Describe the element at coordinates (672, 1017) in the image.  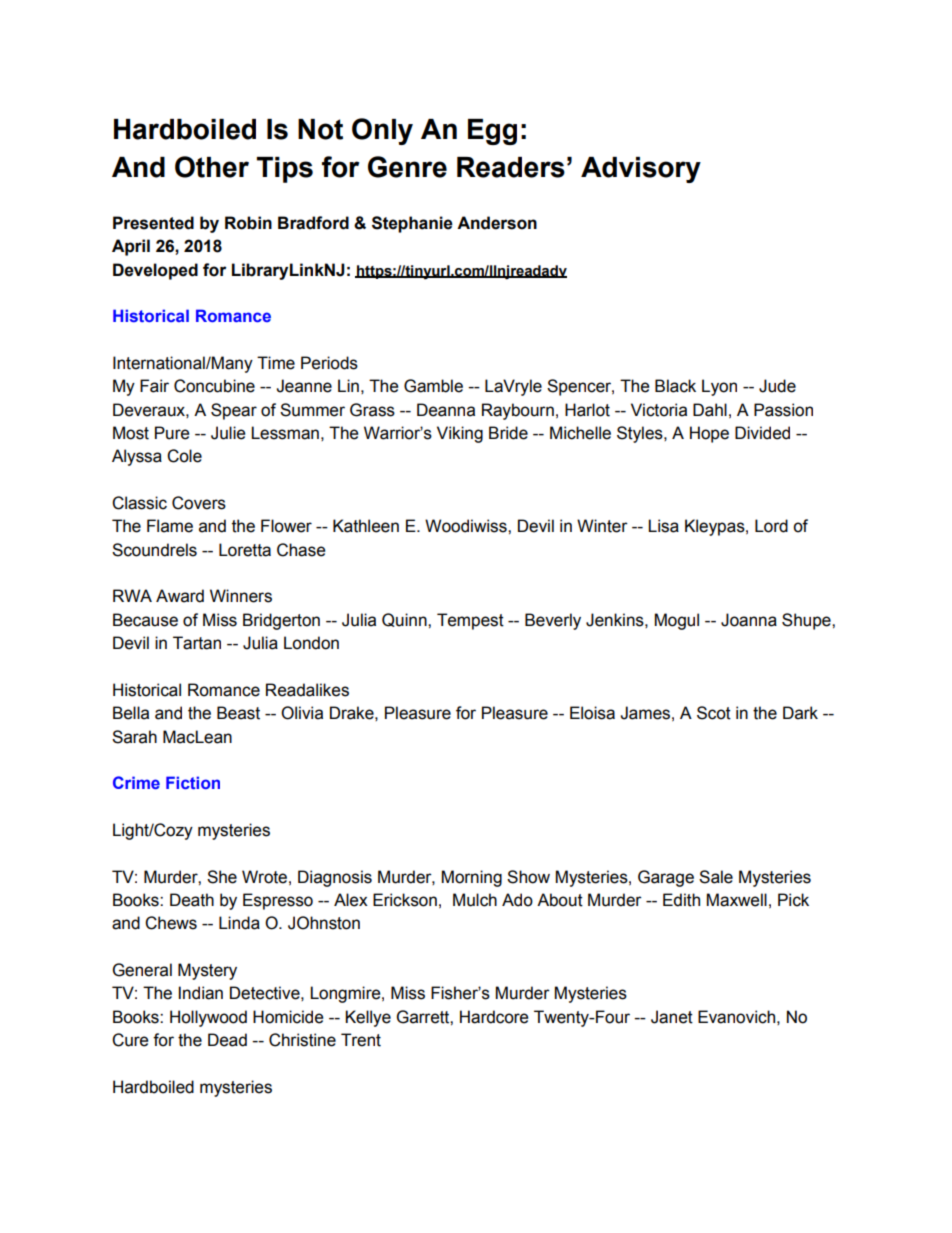
I see `Janet` at that location.
